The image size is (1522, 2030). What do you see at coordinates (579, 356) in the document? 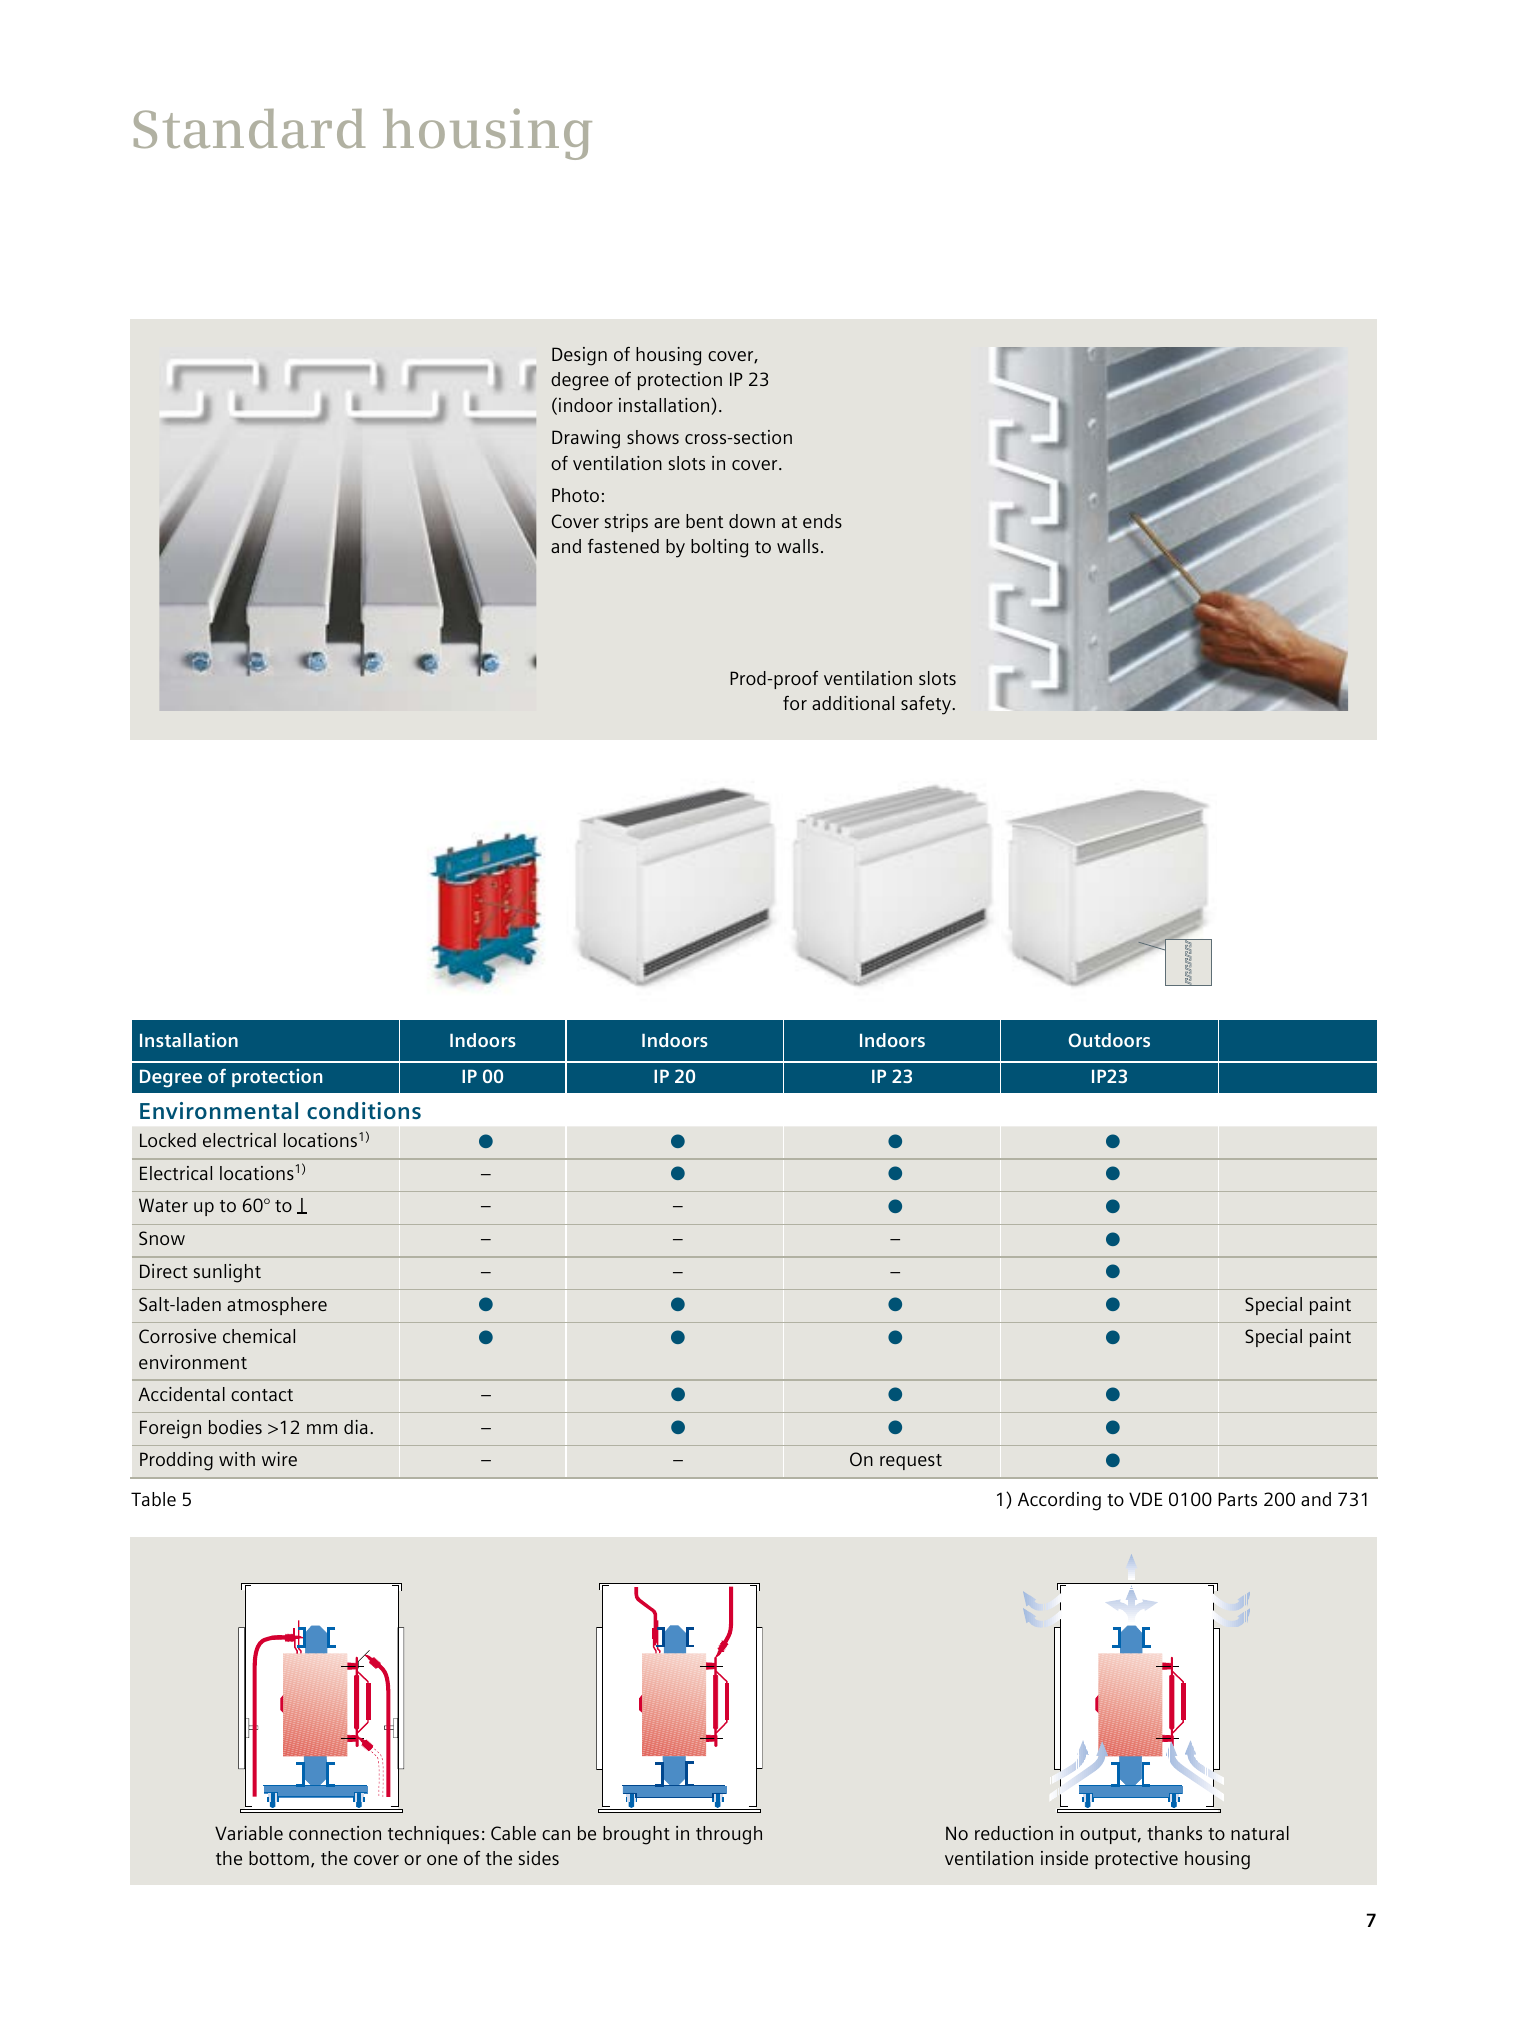
I see `Design` at bounding box center [579, 356].
